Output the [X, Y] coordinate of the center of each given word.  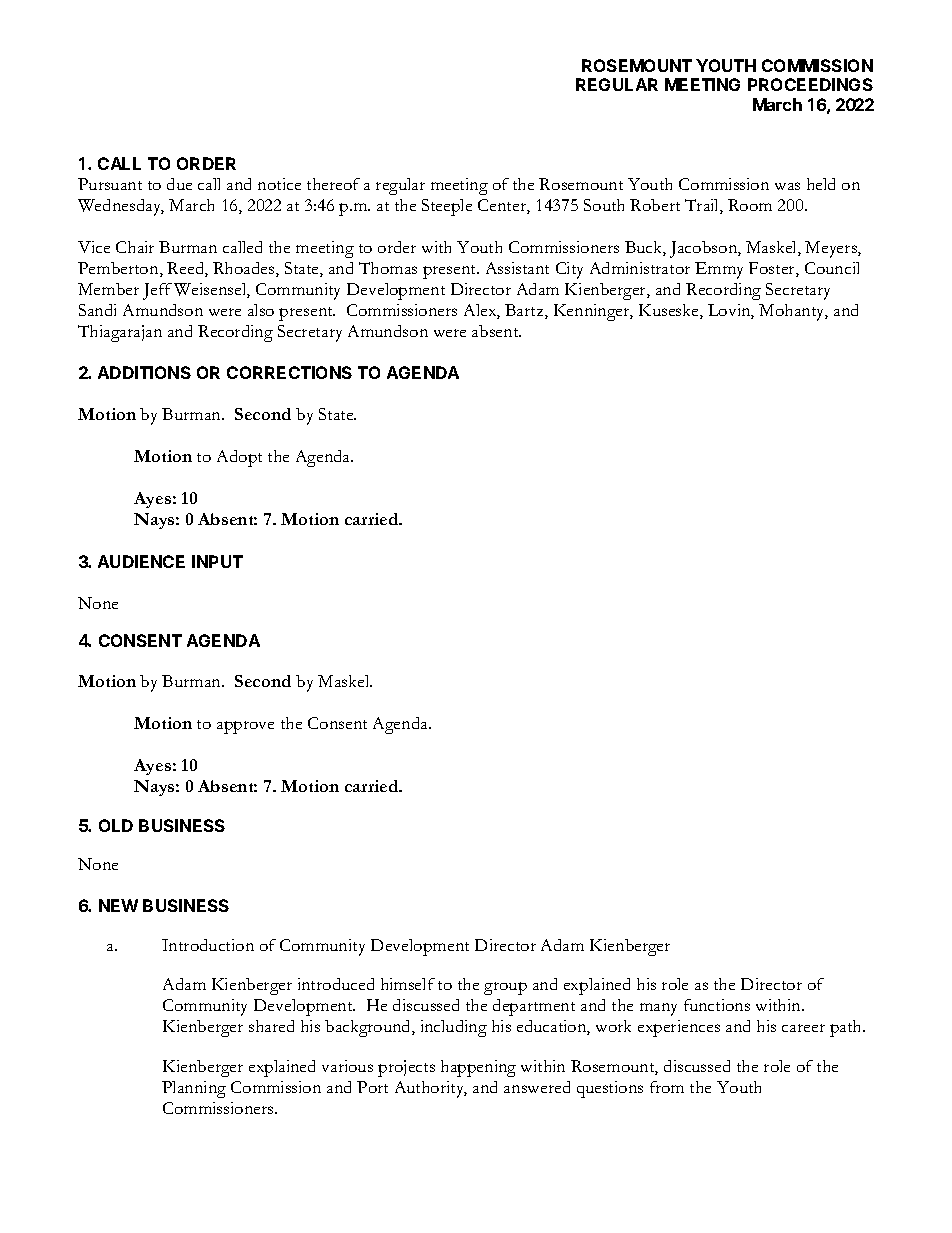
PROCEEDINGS [810, 84]
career [803, 1028]
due [179, 184]
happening [478, 1068]
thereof [333, 184]
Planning [194, 1089]
